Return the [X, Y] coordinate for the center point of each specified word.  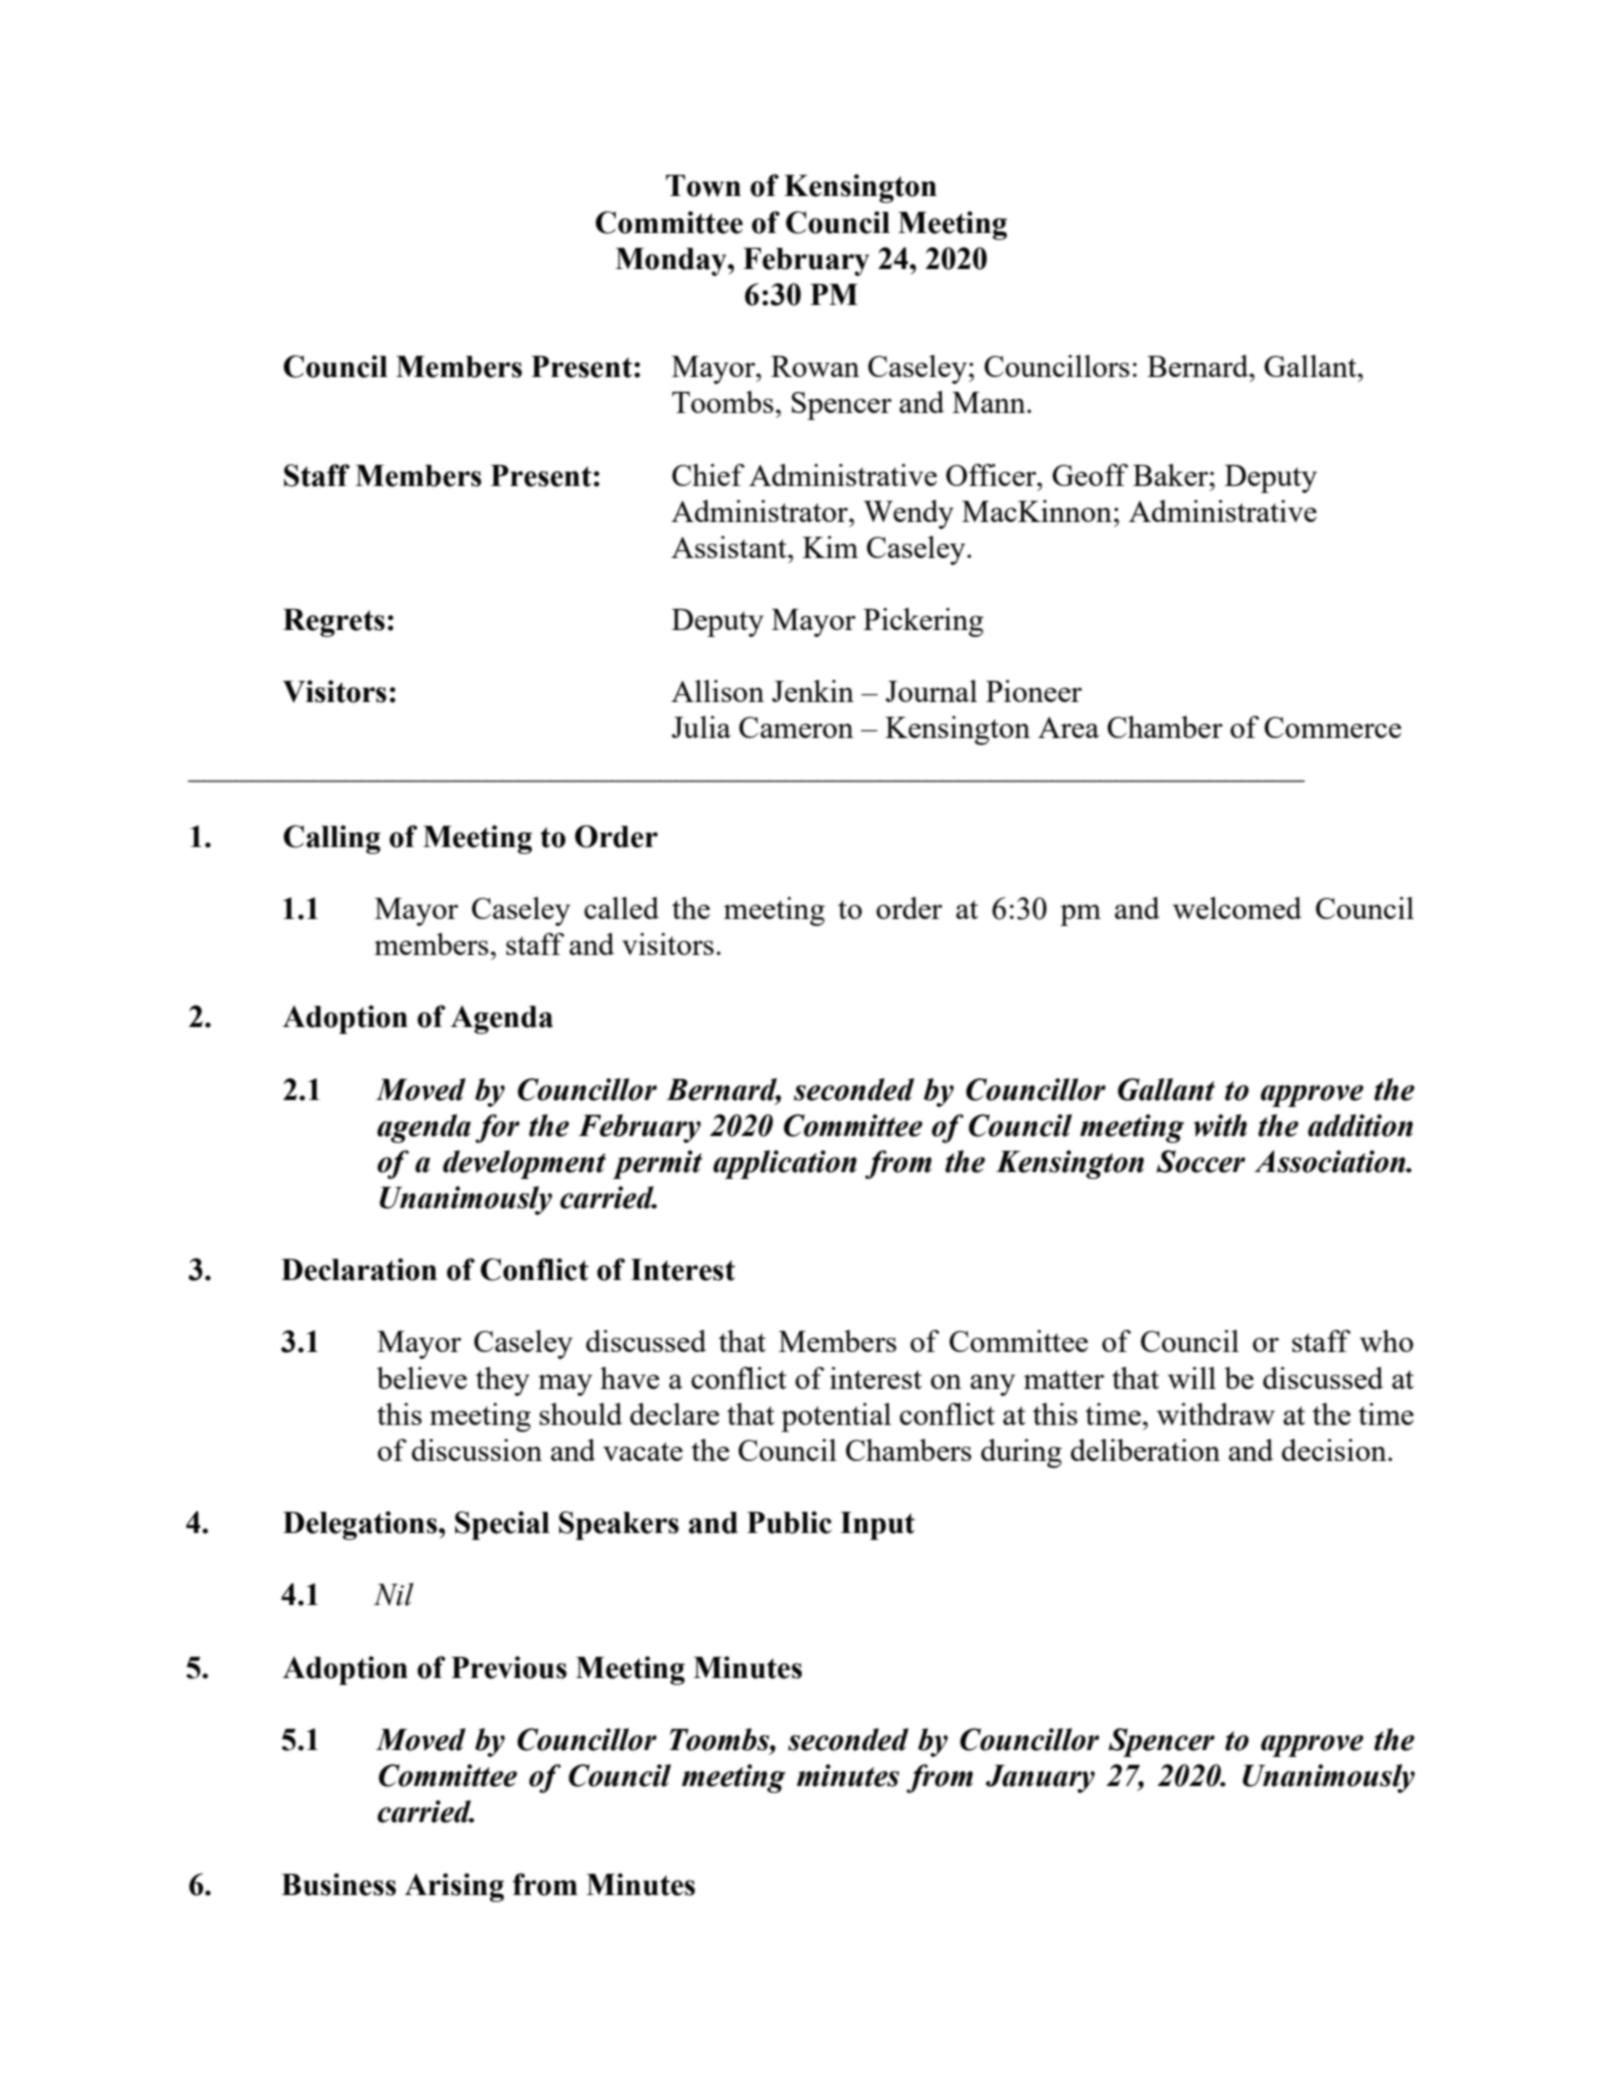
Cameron [796, 727]
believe [422, 1378]
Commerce [1332, 727]
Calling [332, 839]
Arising [454, 1887]
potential [836, 1417]
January [1040, 1779]
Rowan [815, 366]
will [1192, 1378]
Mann [990, 402]
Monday [672, 262]
